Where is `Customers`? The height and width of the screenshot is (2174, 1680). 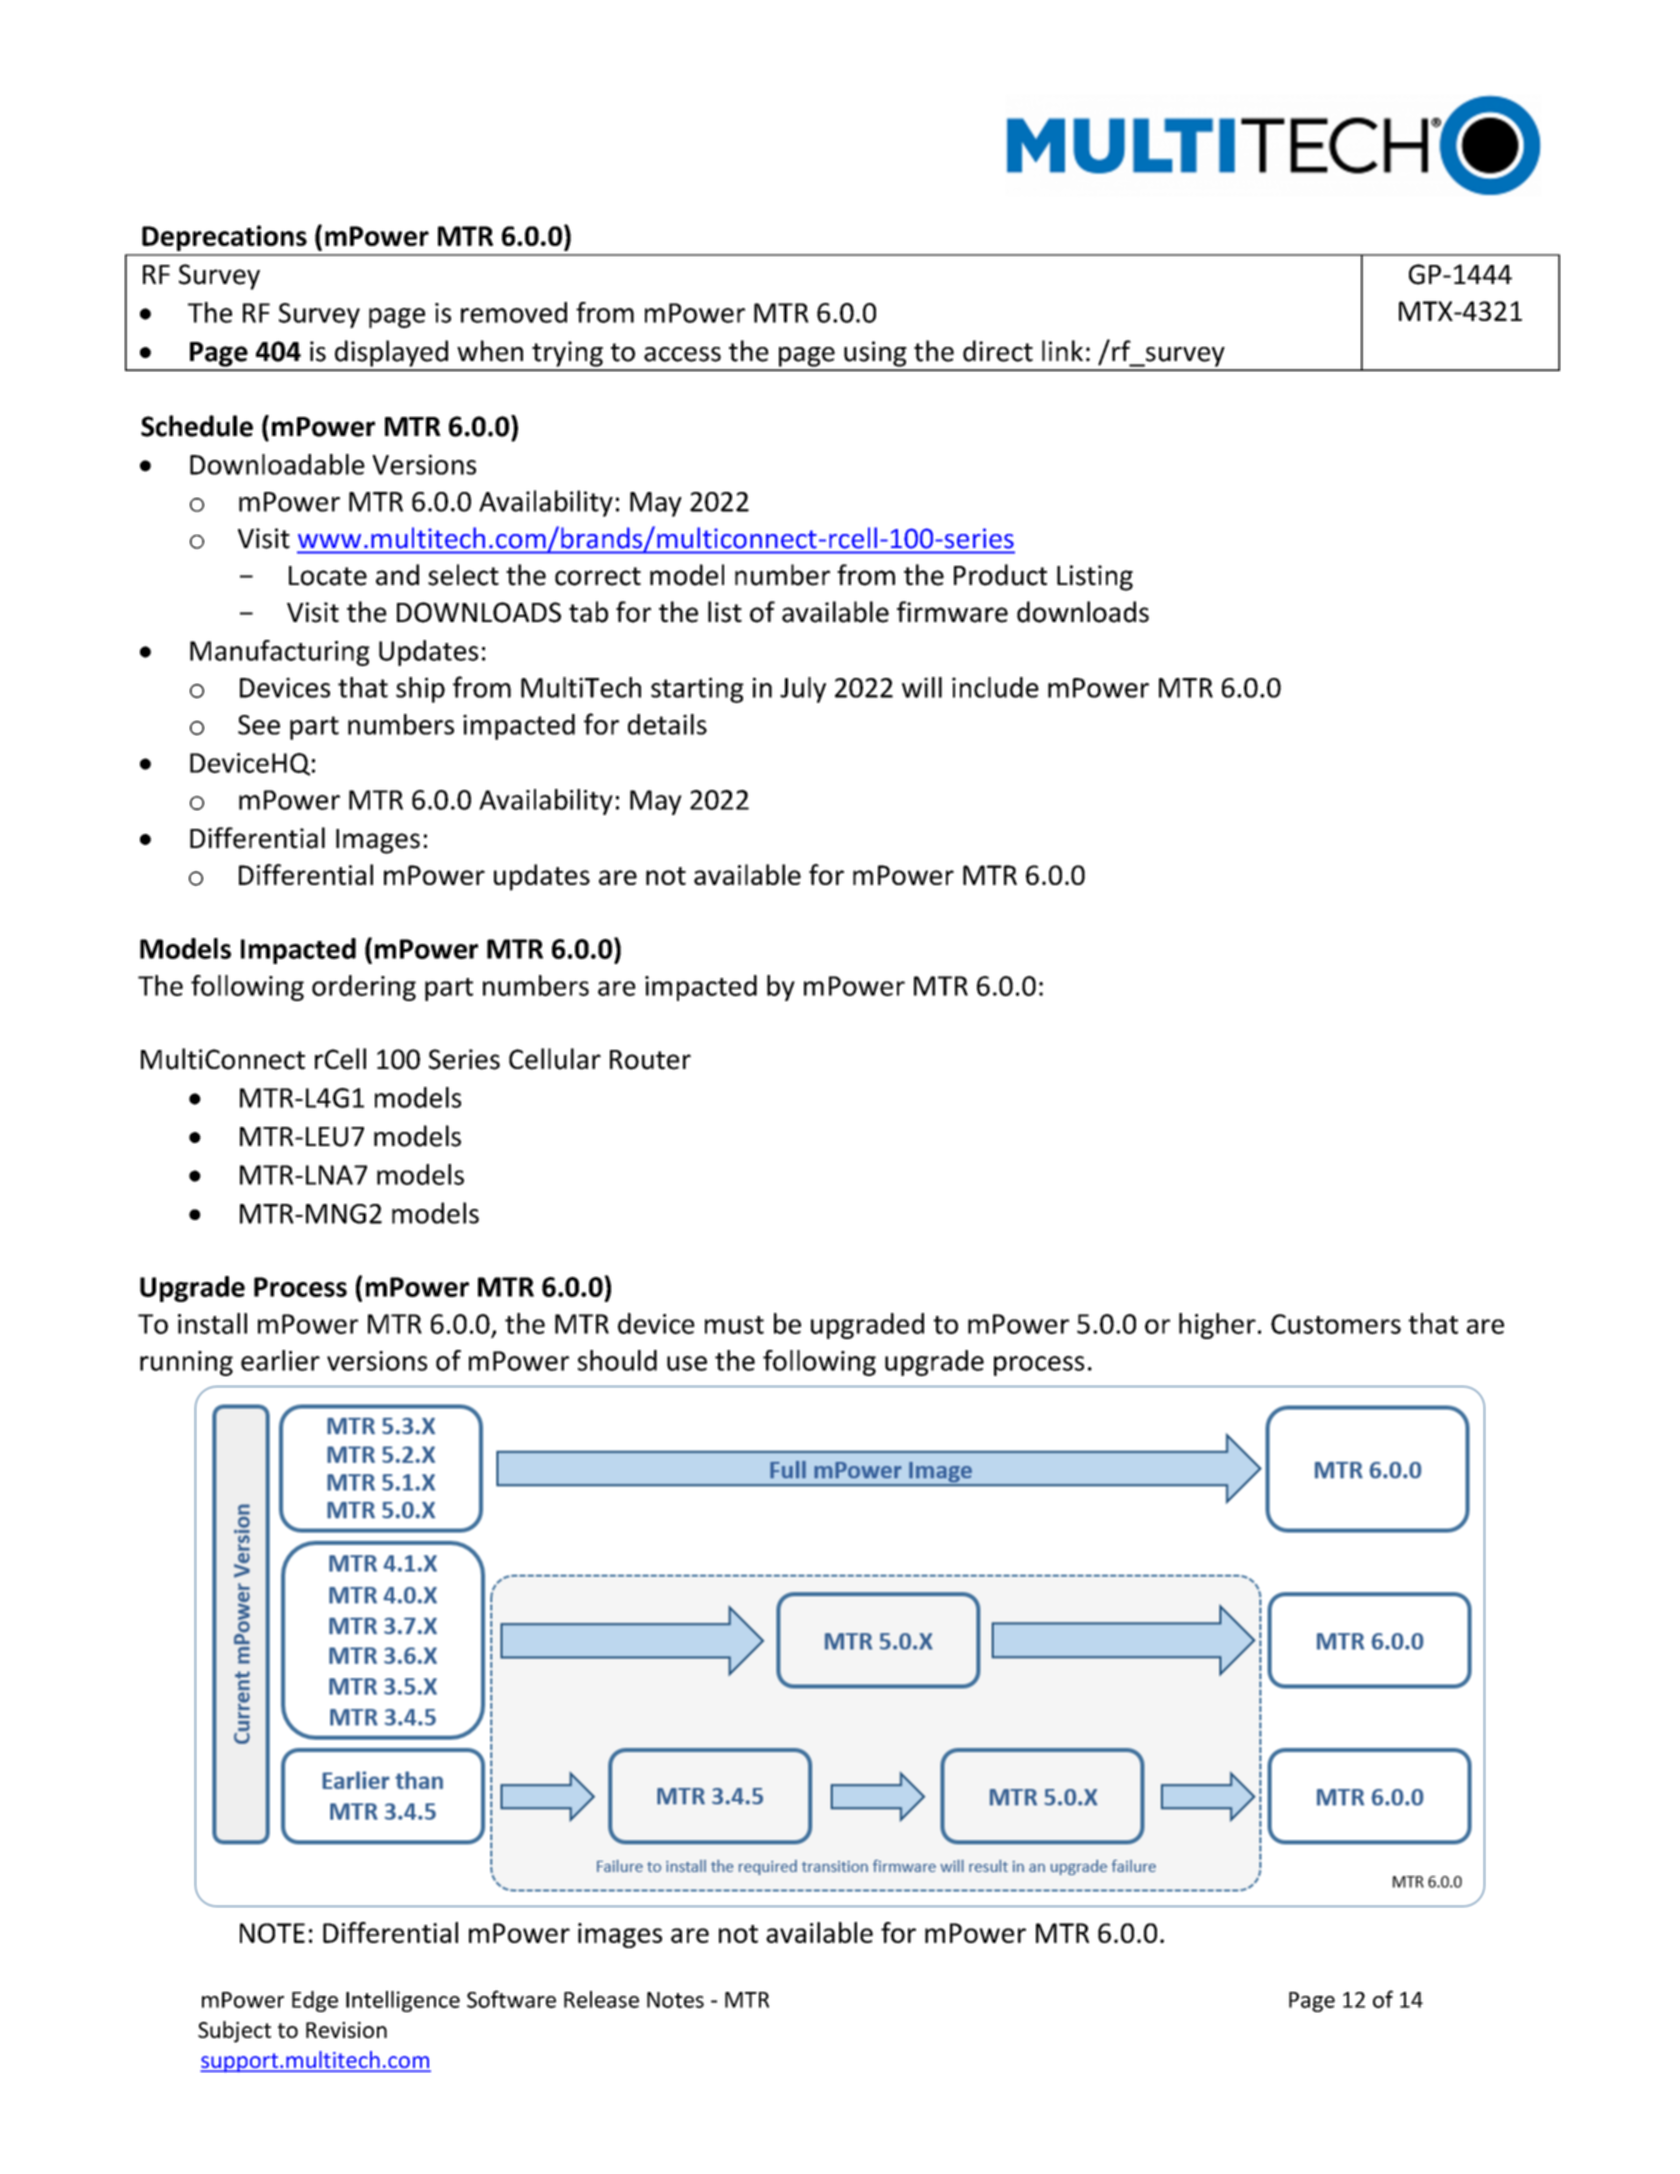
Customers is located at coordinates (1336, 1324).
